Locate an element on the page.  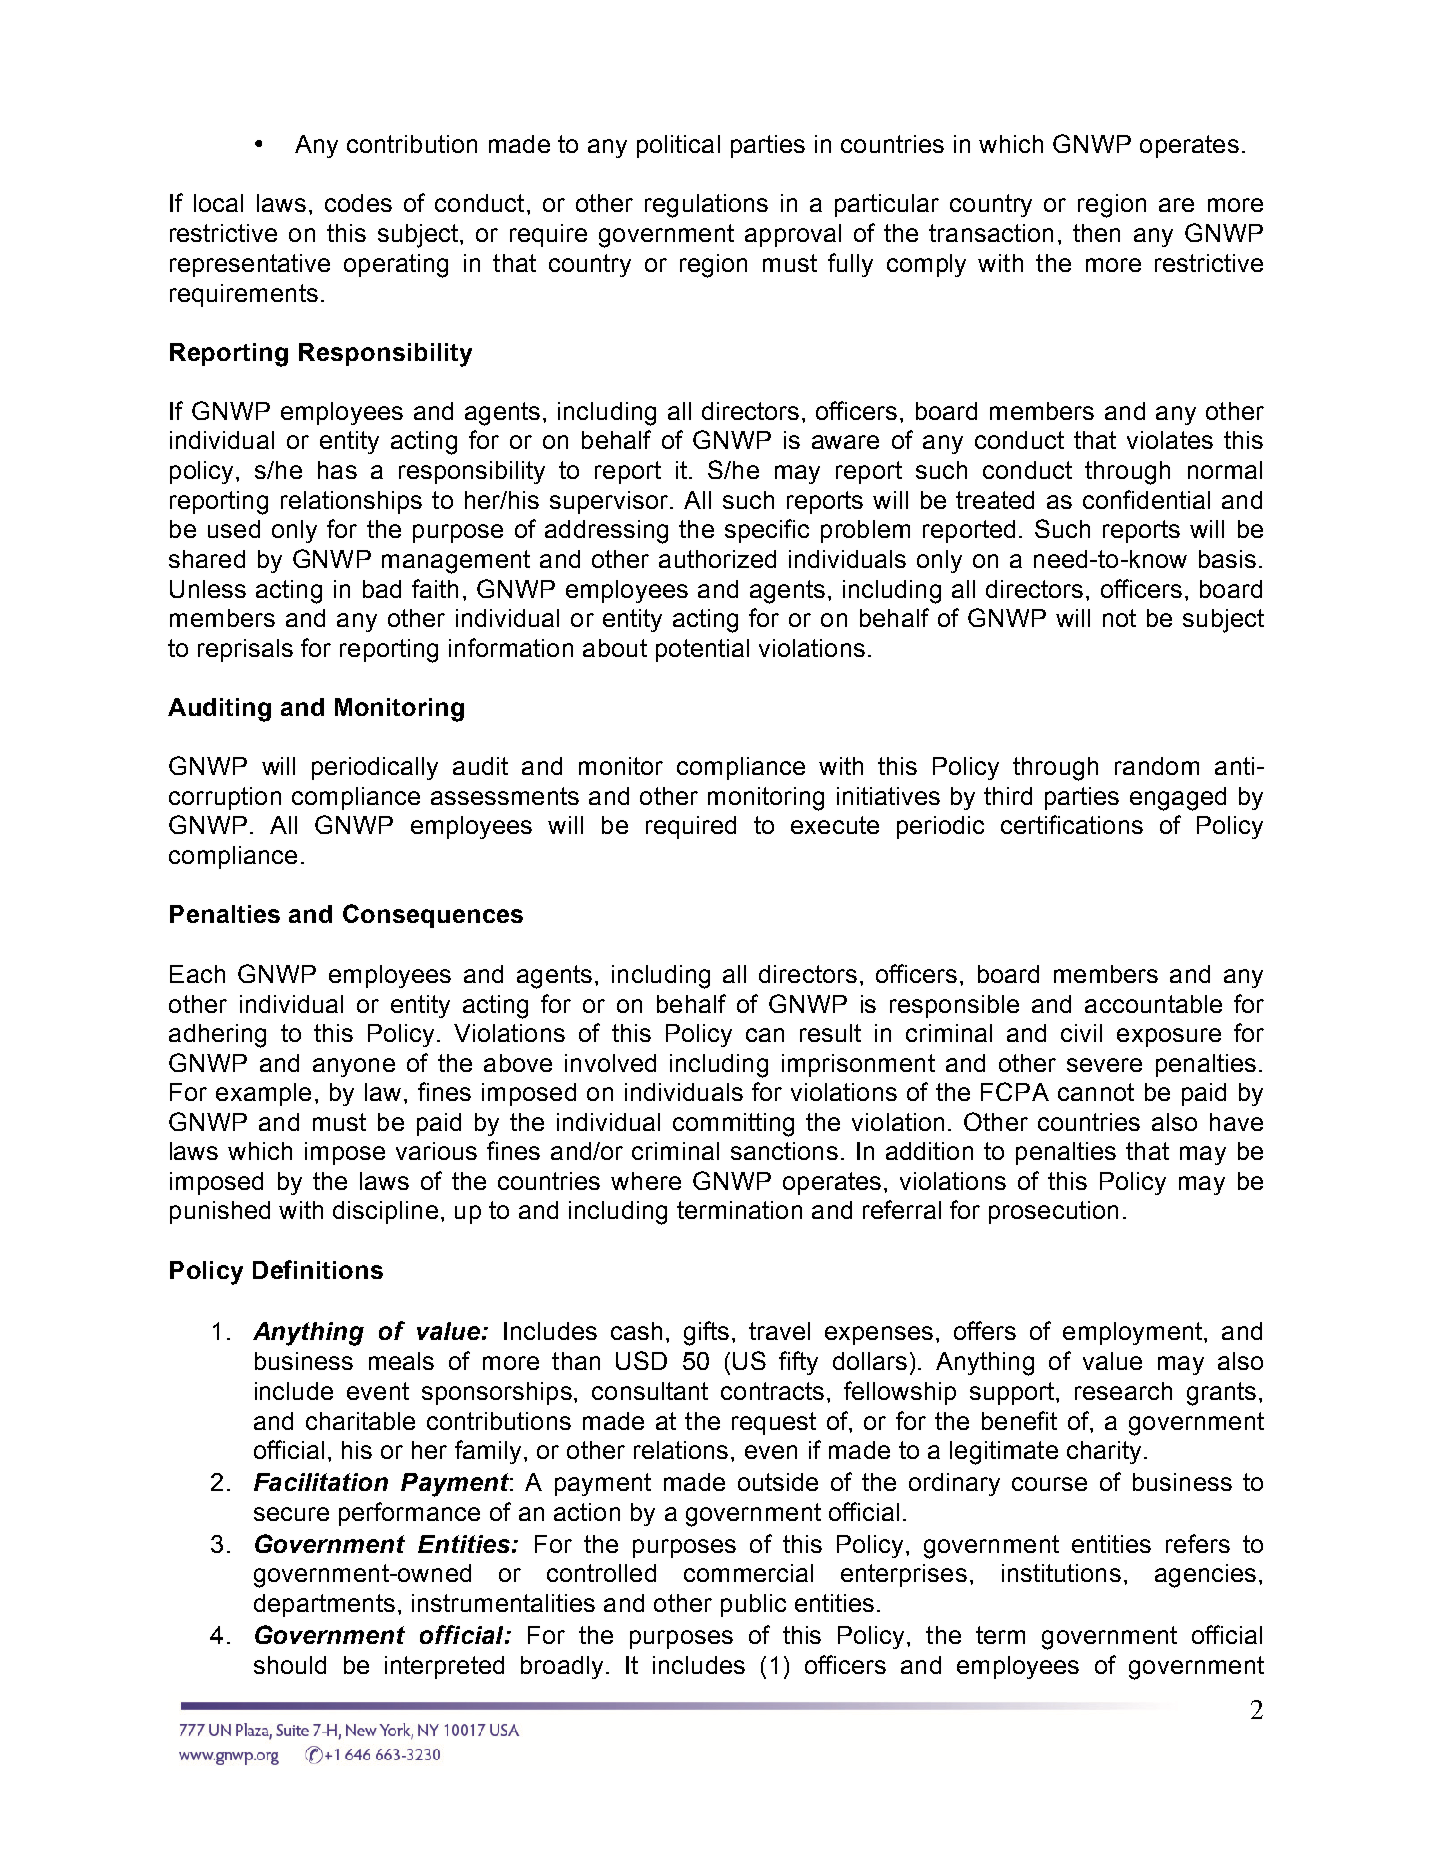
committing is located at coordinates (733, 1125).
